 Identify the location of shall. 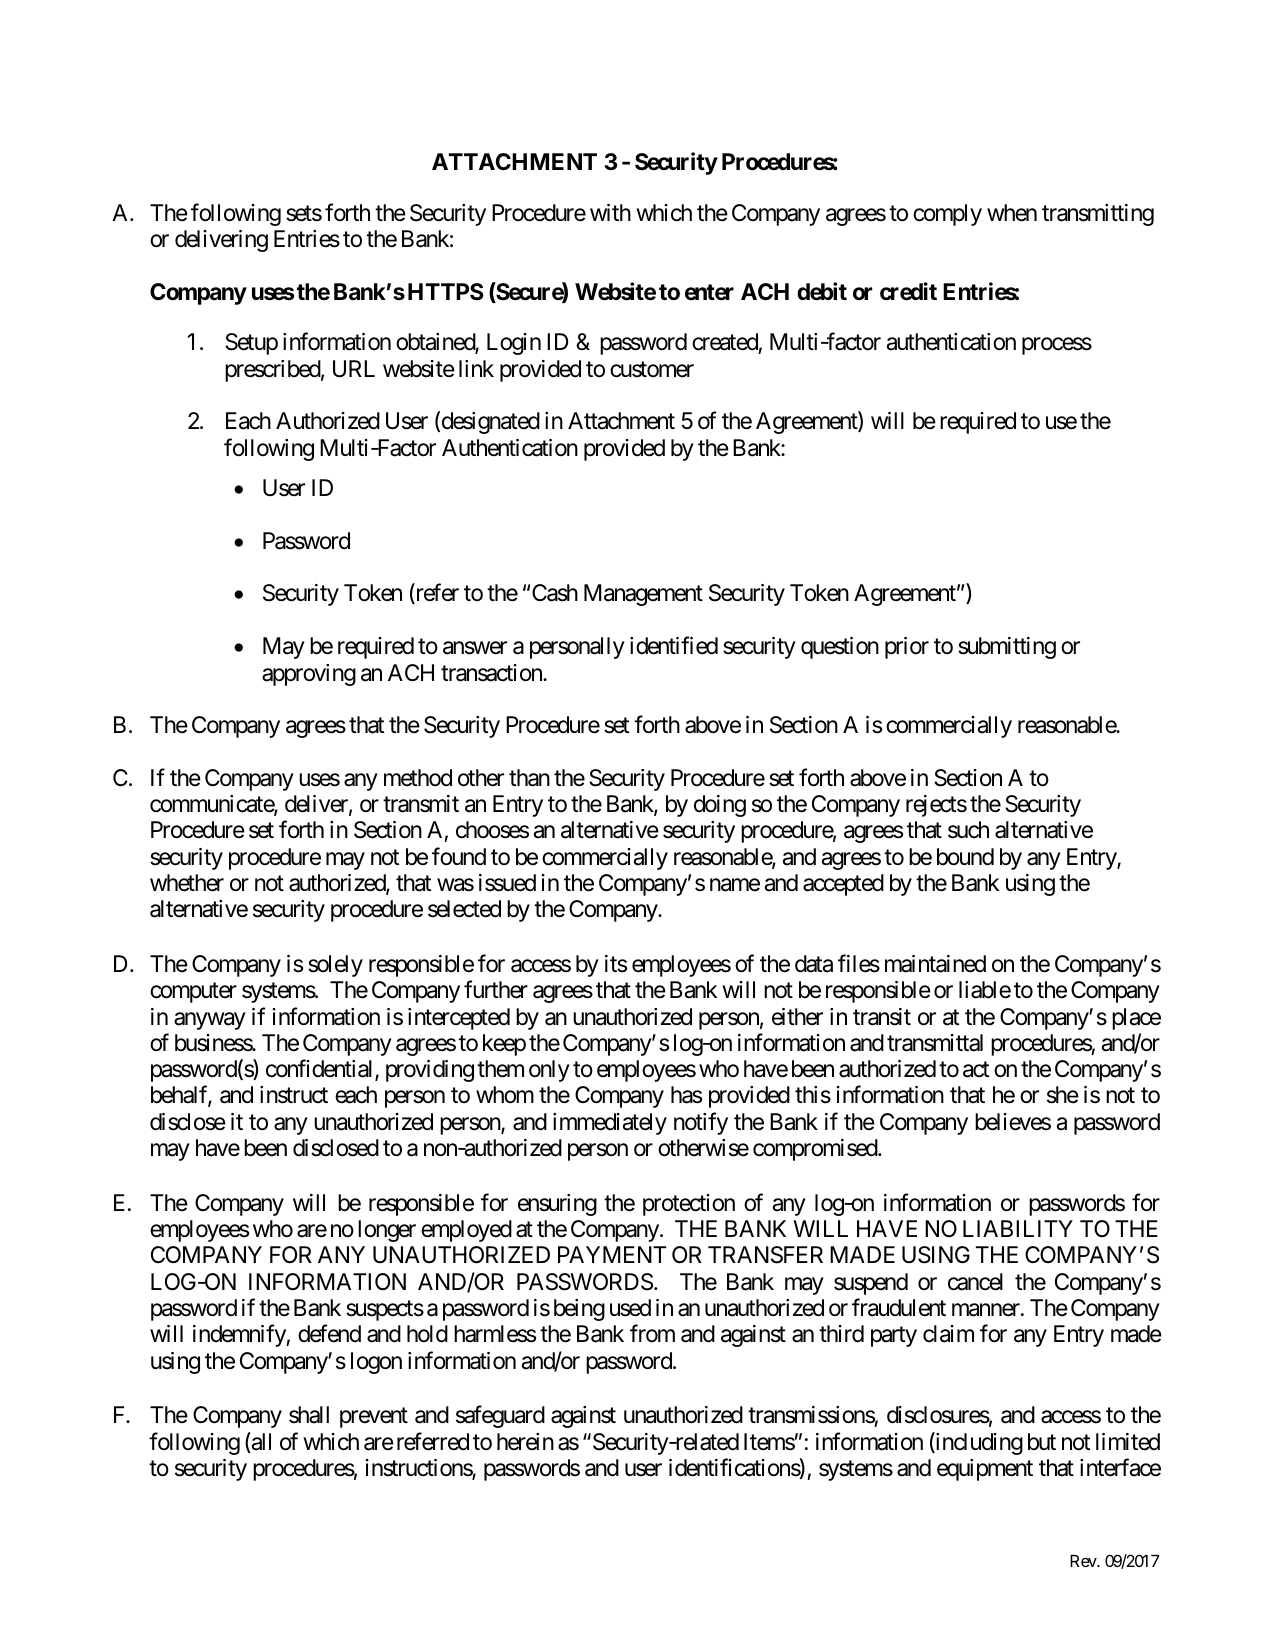
(309, 1415).
